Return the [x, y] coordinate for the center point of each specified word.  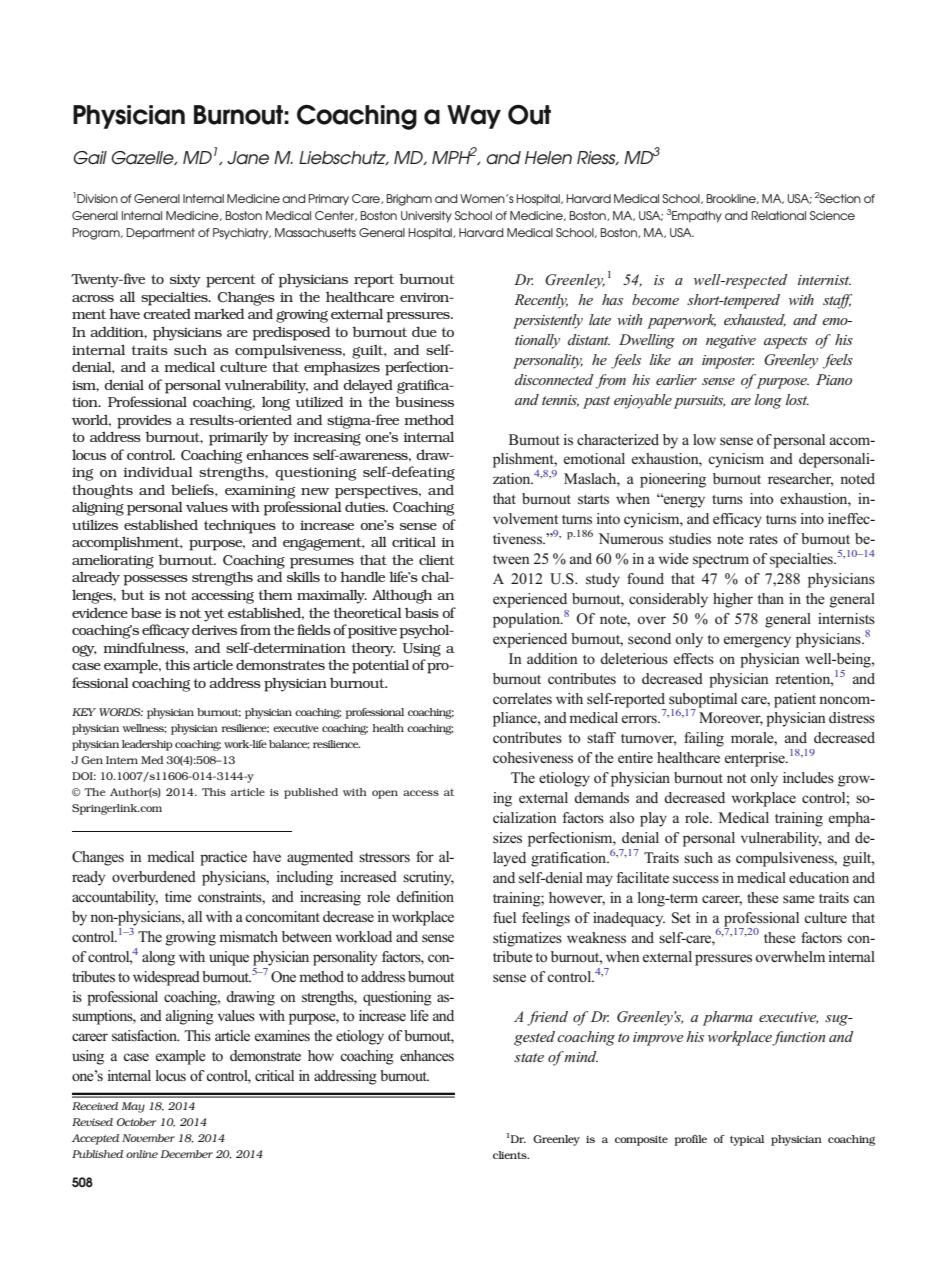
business [424, 401]
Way [474, 117]
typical [747, 1140]
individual [158, 471]
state [529, 1057]
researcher [801, 480]
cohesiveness [533, 758]
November [148, 1138]
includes [808, 777]
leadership [147, 745]
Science [832, 215]
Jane [248, 158]
